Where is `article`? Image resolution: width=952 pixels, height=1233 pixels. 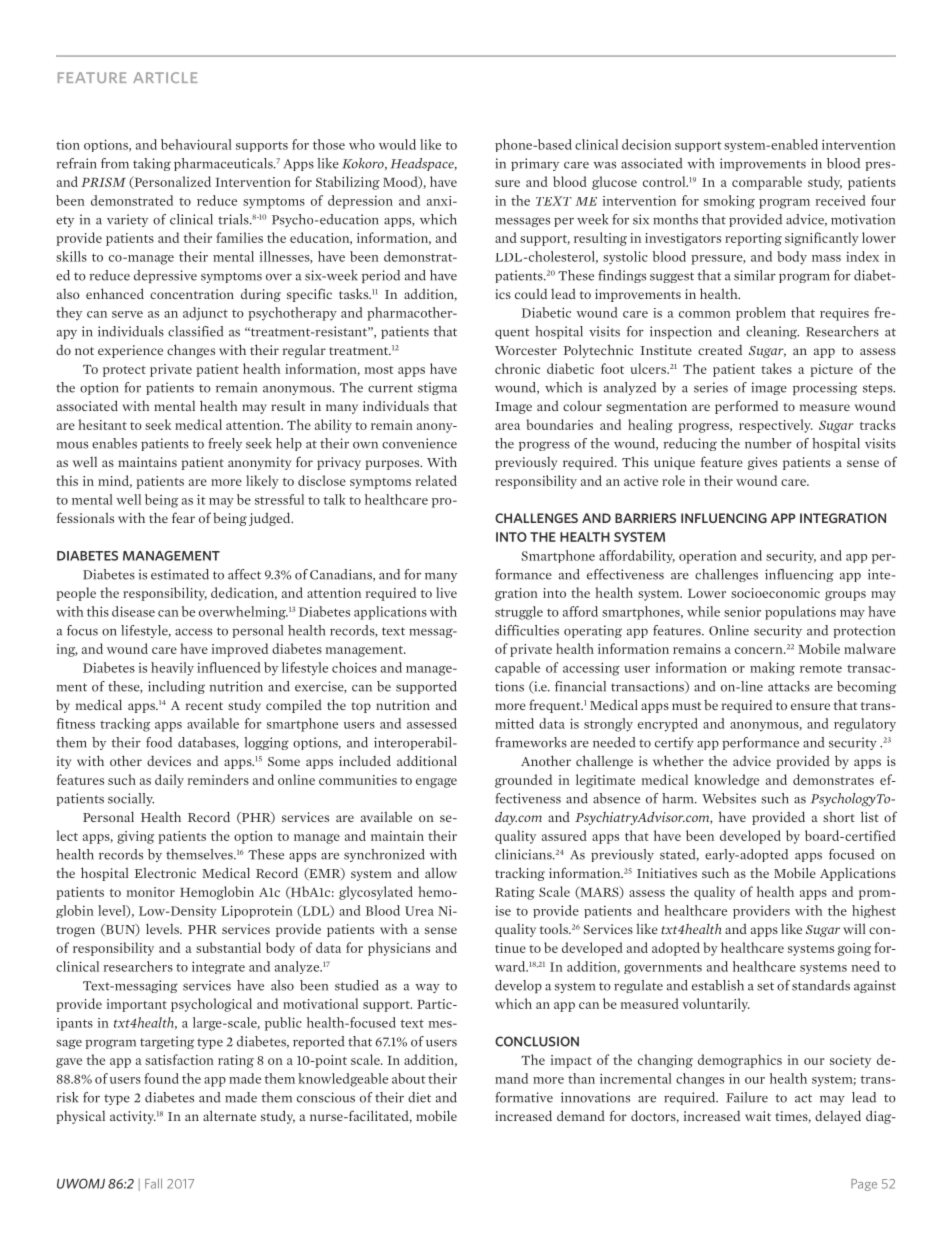 article is located at coordinates (165, 77).
